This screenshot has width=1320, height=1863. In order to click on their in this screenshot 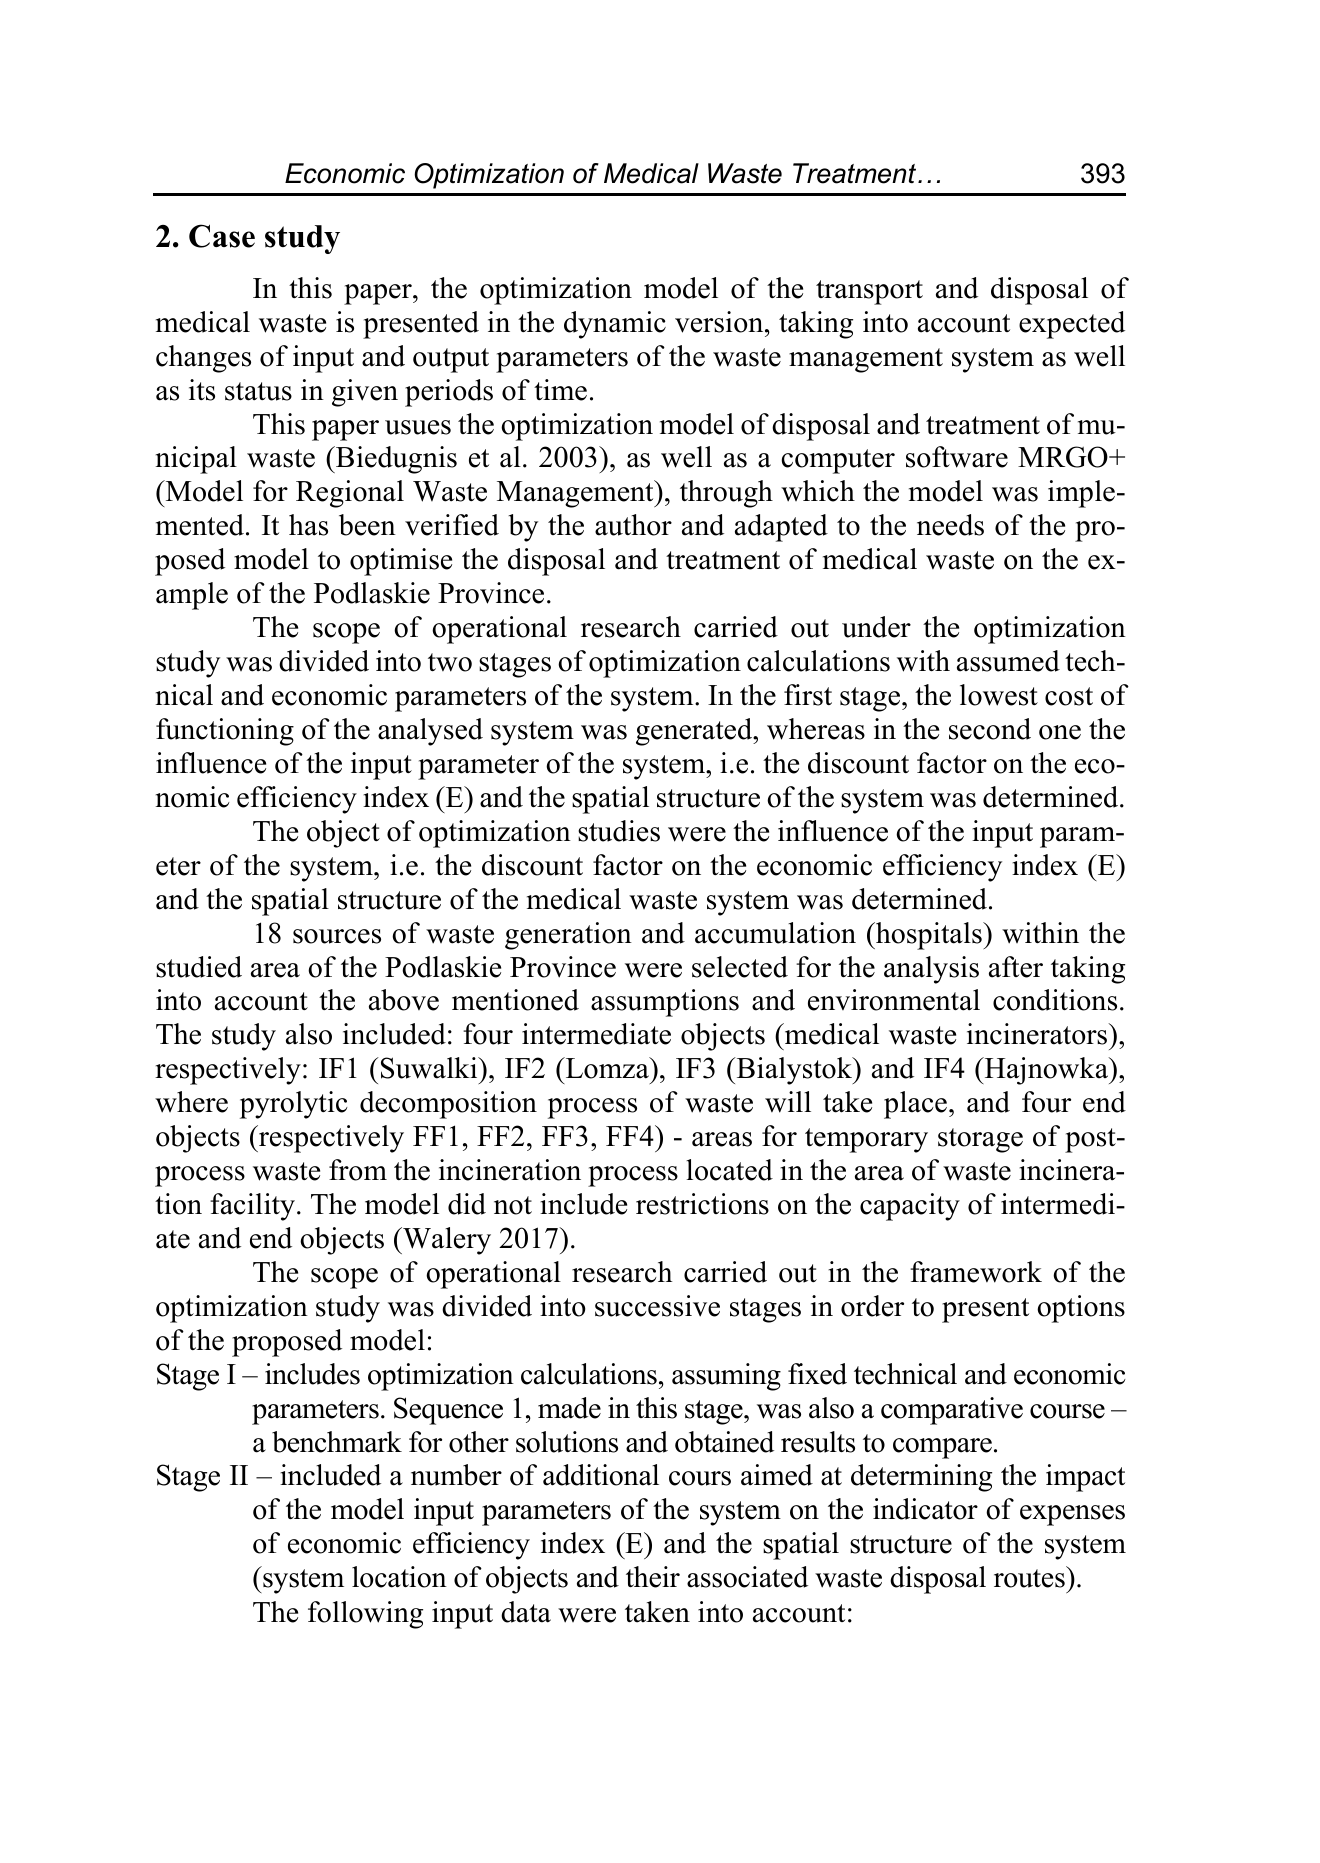, I will do `click(653, 1577)`.
